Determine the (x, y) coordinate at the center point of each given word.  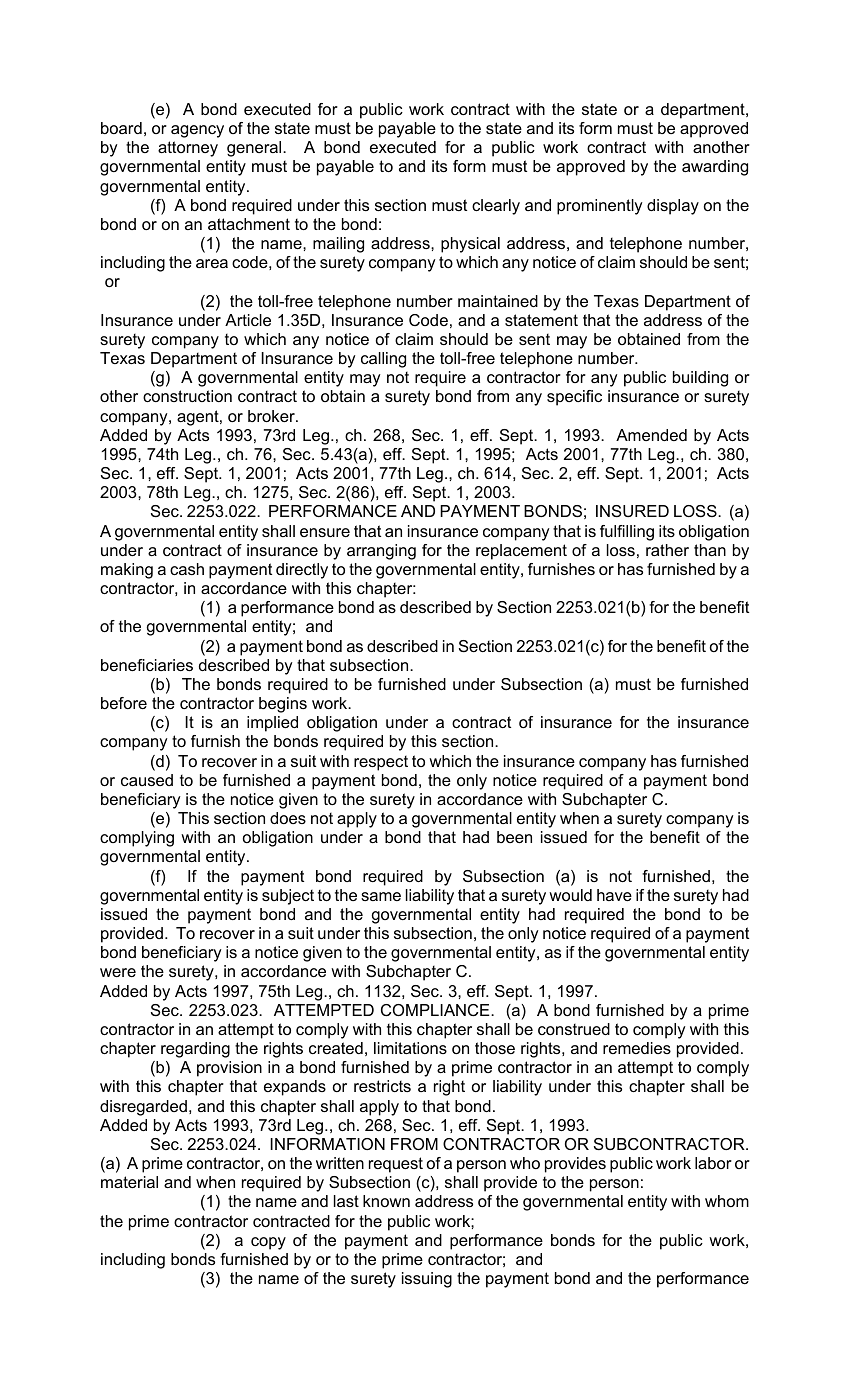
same (381, 896)
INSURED (632, 511)
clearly (496, 207)
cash (187, 569)
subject (288, 897)
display (673, 207)
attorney (188, 149)
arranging (381, 552)
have (614, 895)
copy (268, 1243)
